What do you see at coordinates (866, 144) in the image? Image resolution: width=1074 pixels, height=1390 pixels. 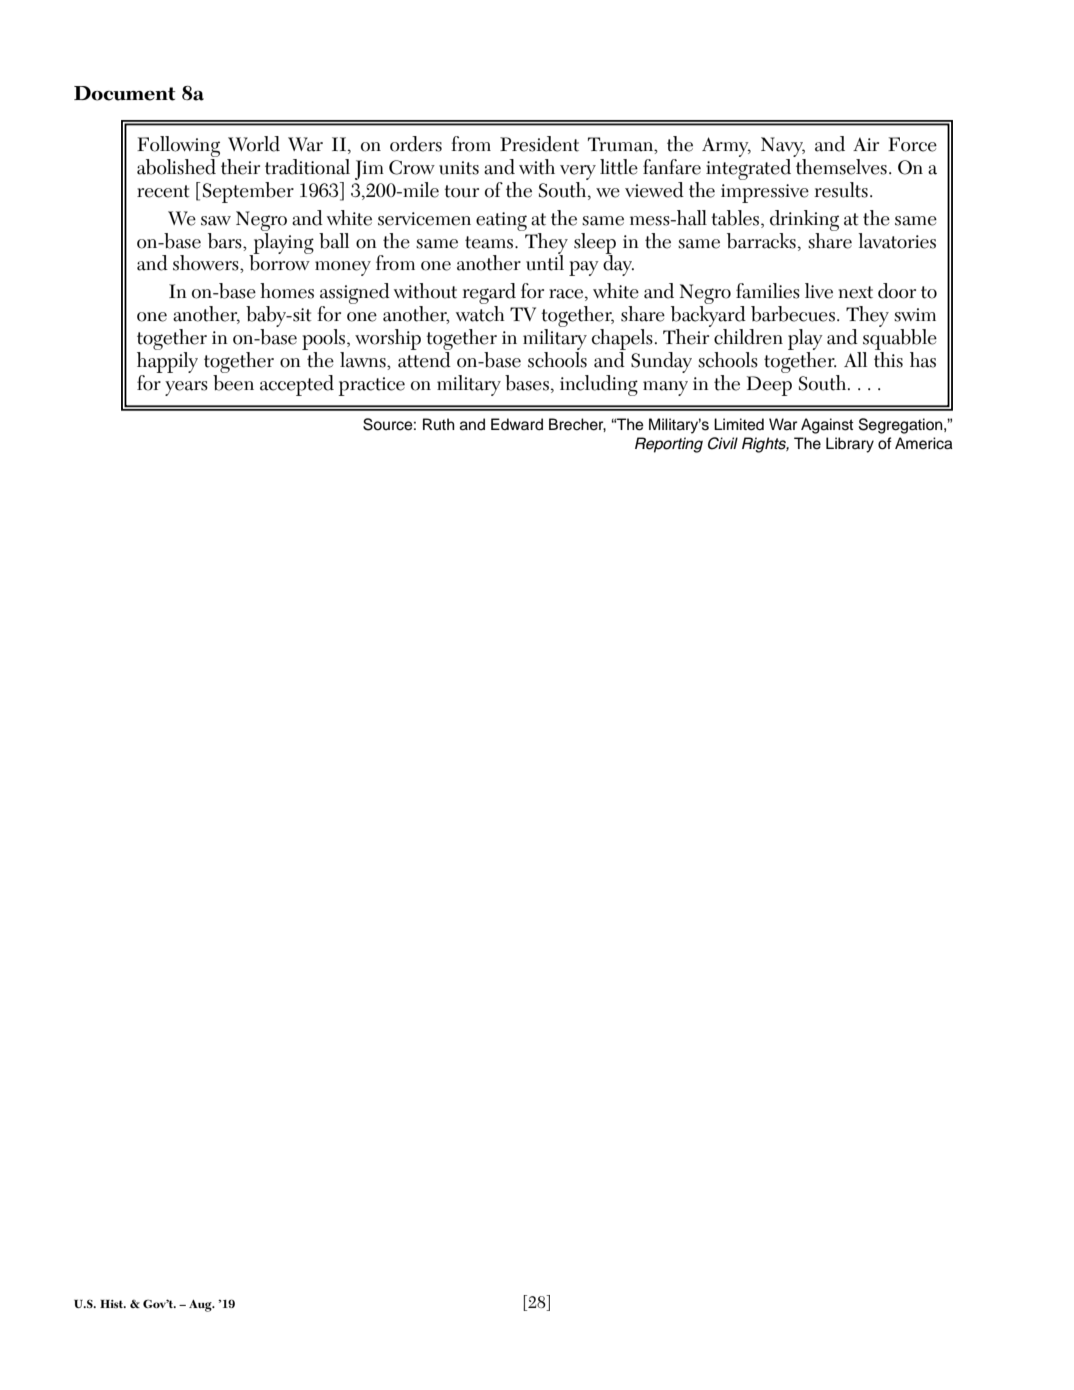 I see `Air` at bounding box center [866, 144].
